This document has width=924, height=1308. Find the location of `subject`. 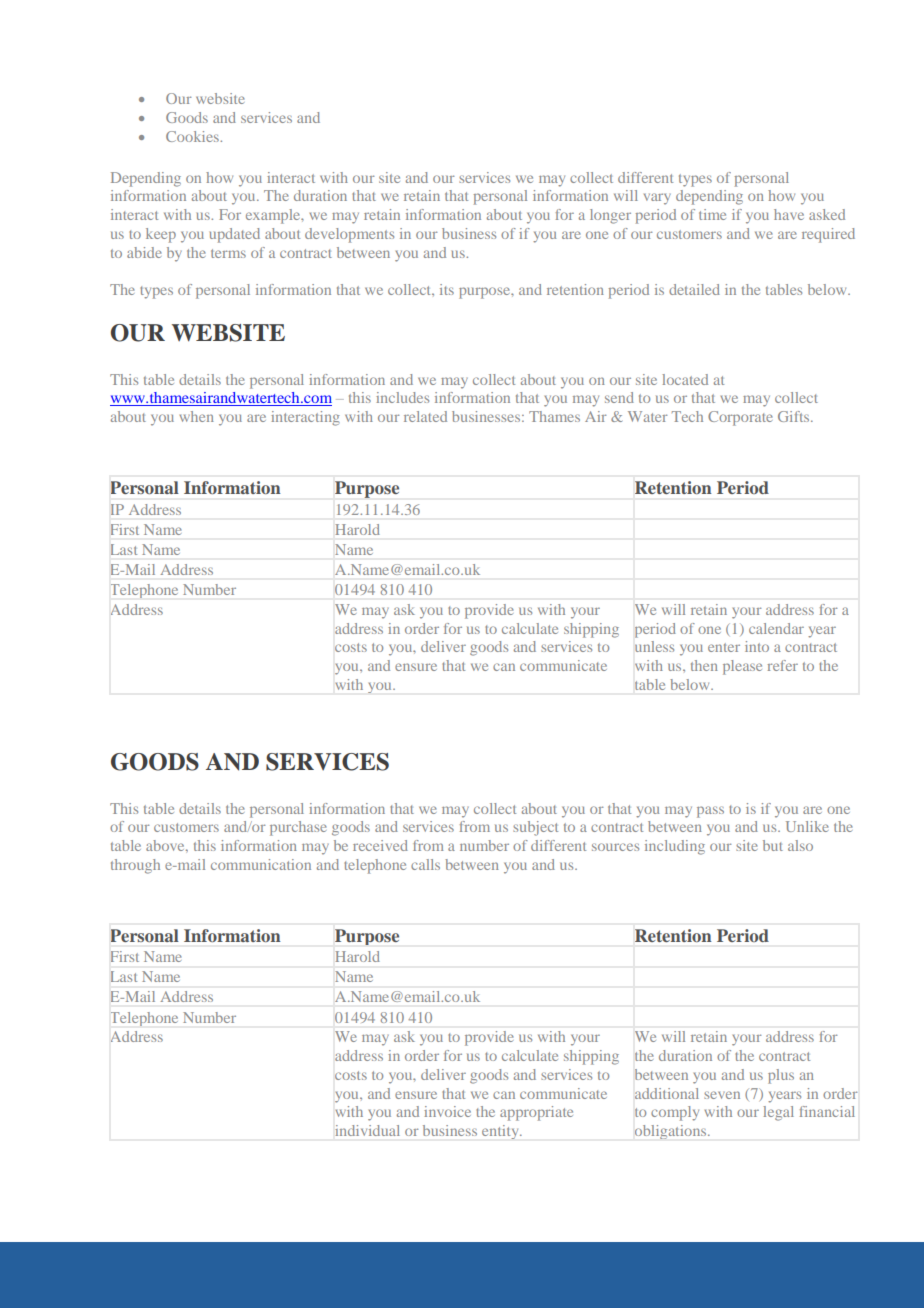

subject is located at coordinates (535, 828).
